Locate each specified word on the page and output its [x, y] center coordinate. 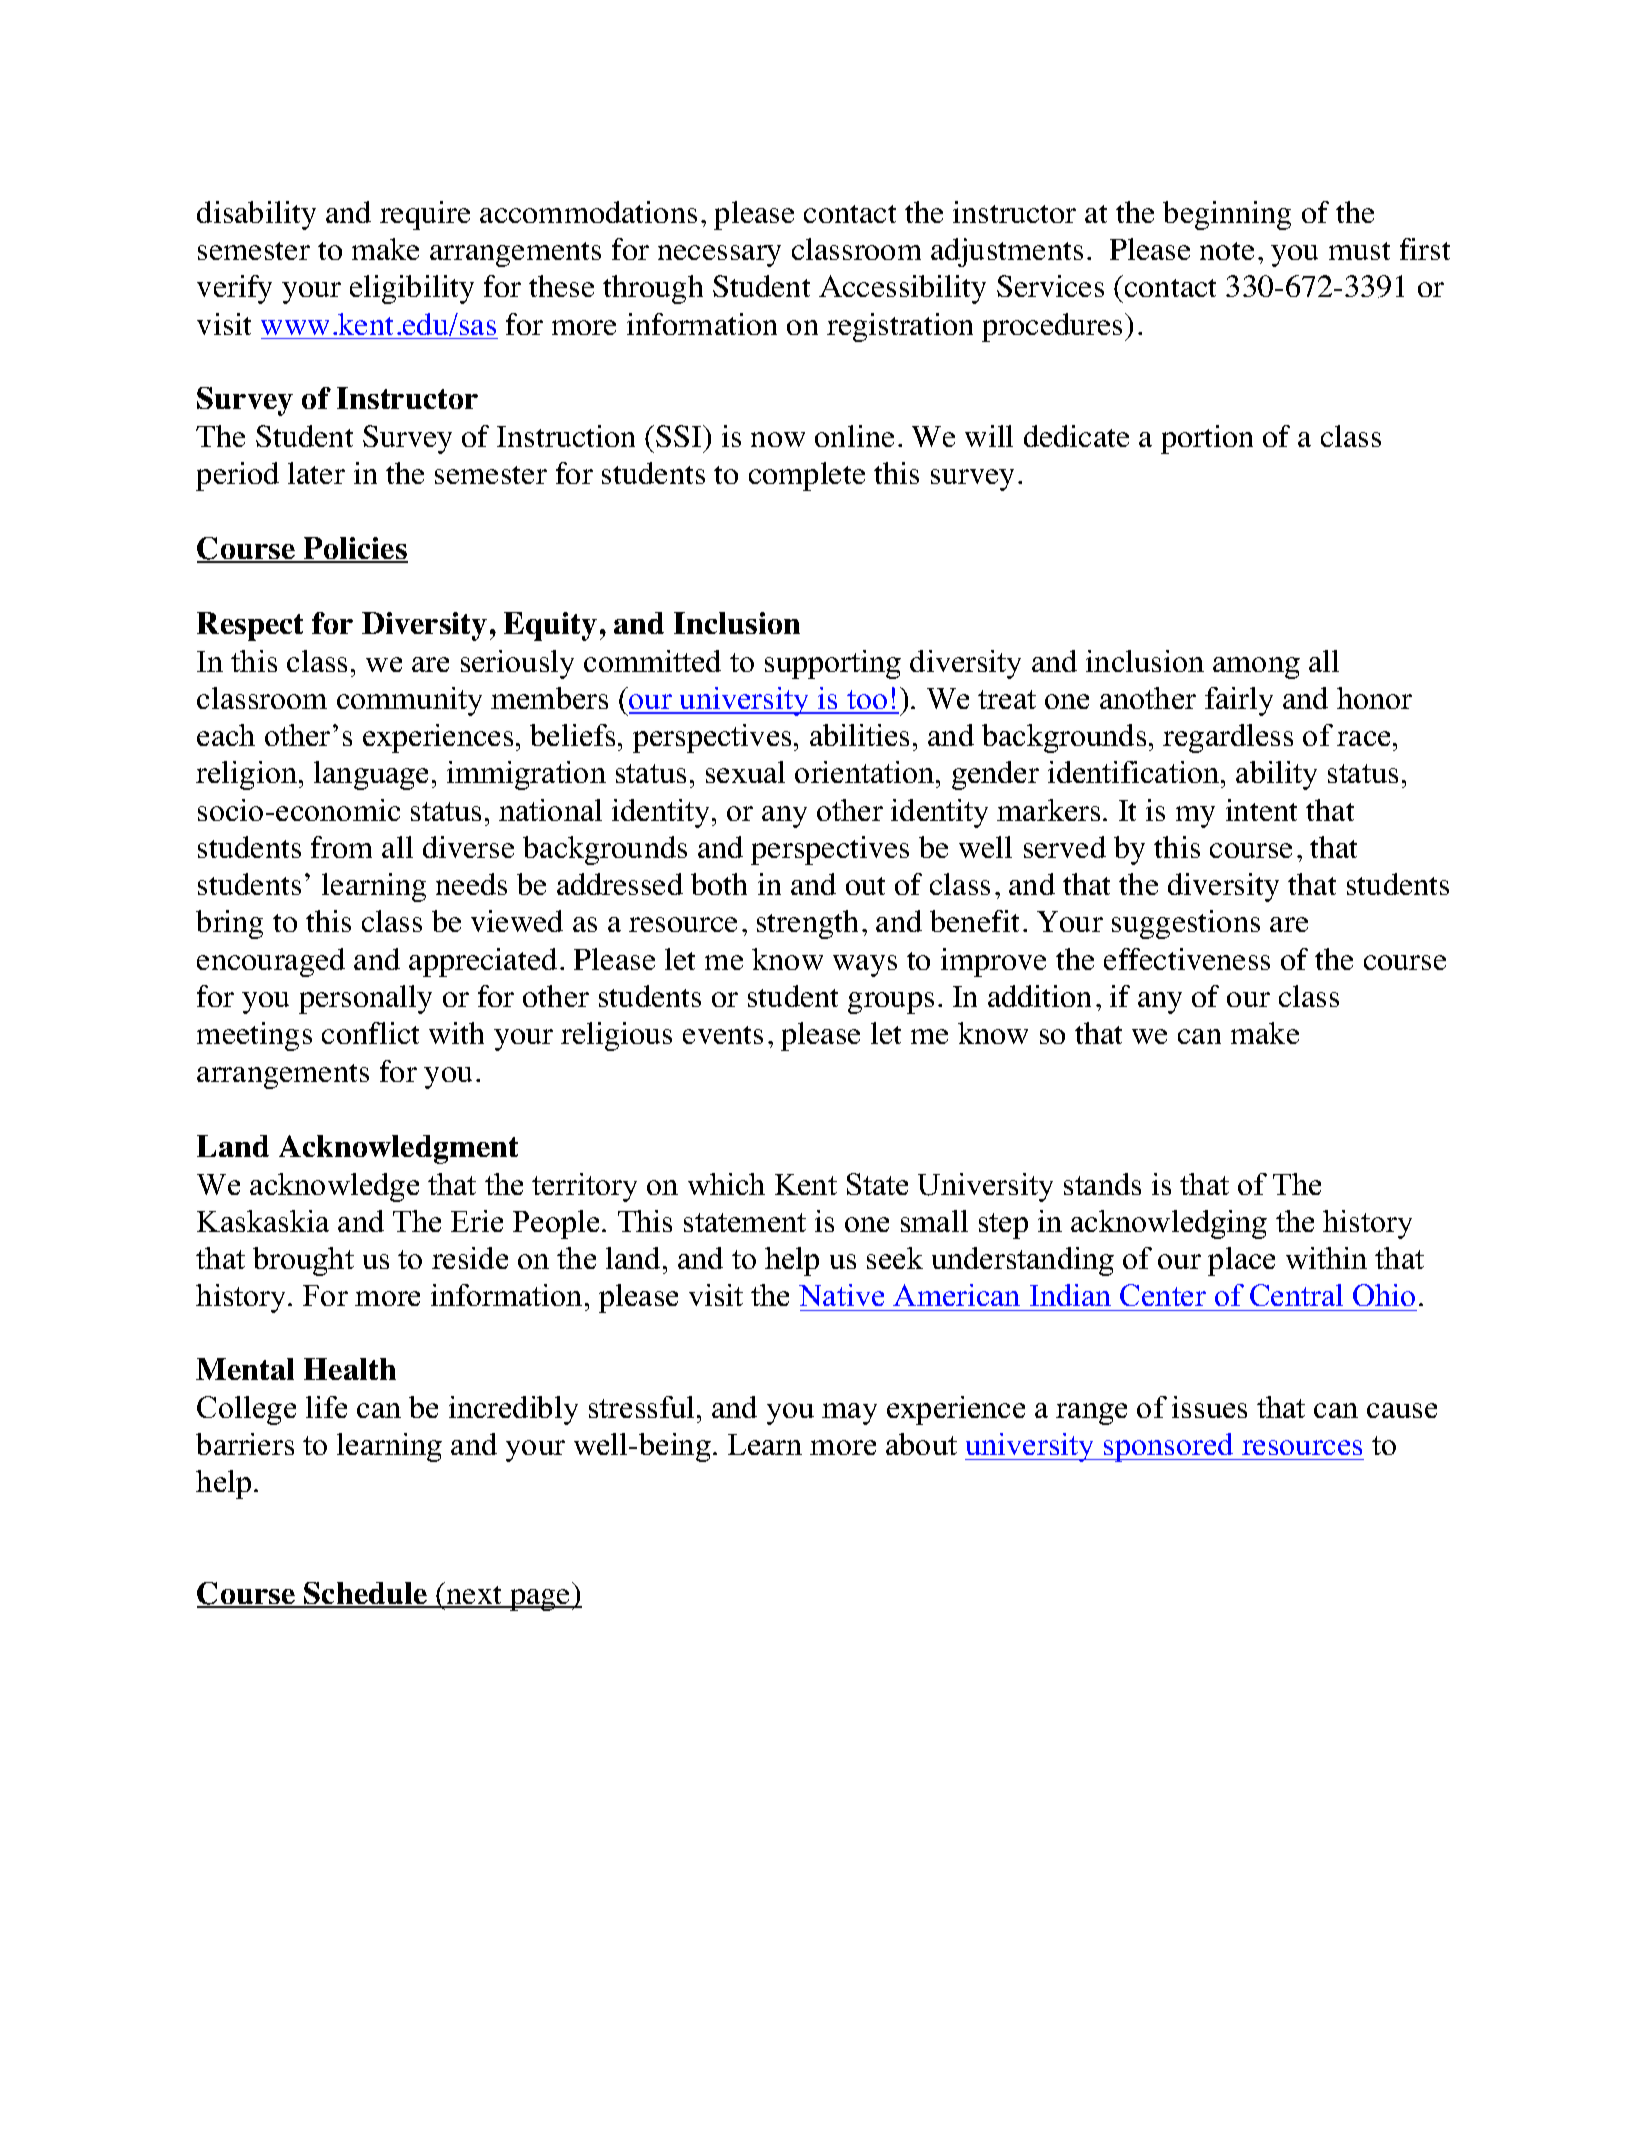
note [1227, 251]
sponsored [1169, 1447]
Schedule [366, 1594]
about [921, 1444]
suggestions [1186, 924]
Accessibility [902, 289]
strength [807, 924]
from [341, 847]
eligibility [412, 289]
